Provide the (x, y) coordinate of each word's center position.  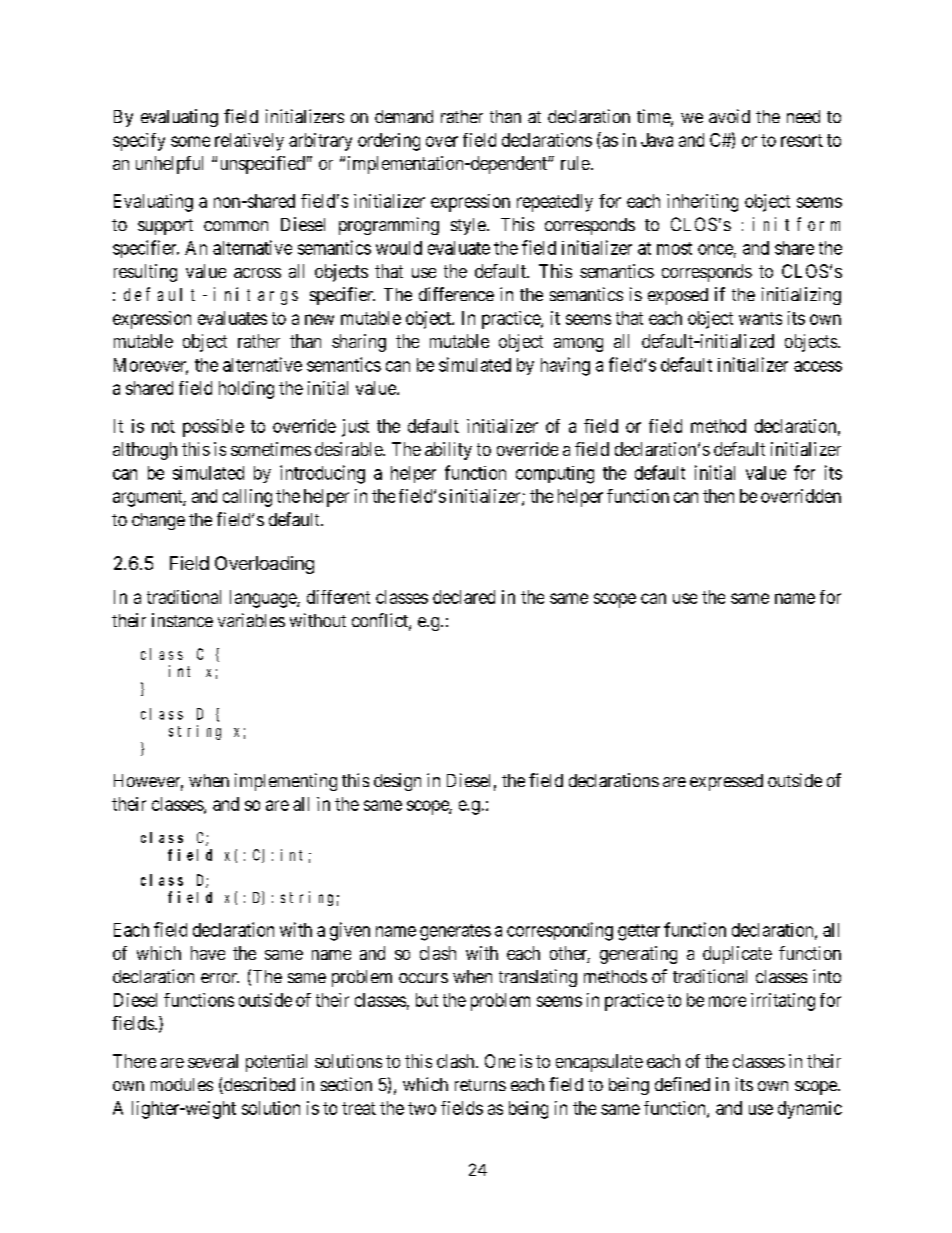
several (213, 1061)
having (565, 366)
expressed (726, 782)
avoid (729, 116)
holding (246, 390)
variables (251, 620)
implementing (286, 782)
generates (455, 932)
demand (404, 116)
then (718, 496)
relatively (249, 142)
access (818, 366)
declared (464, 597)
